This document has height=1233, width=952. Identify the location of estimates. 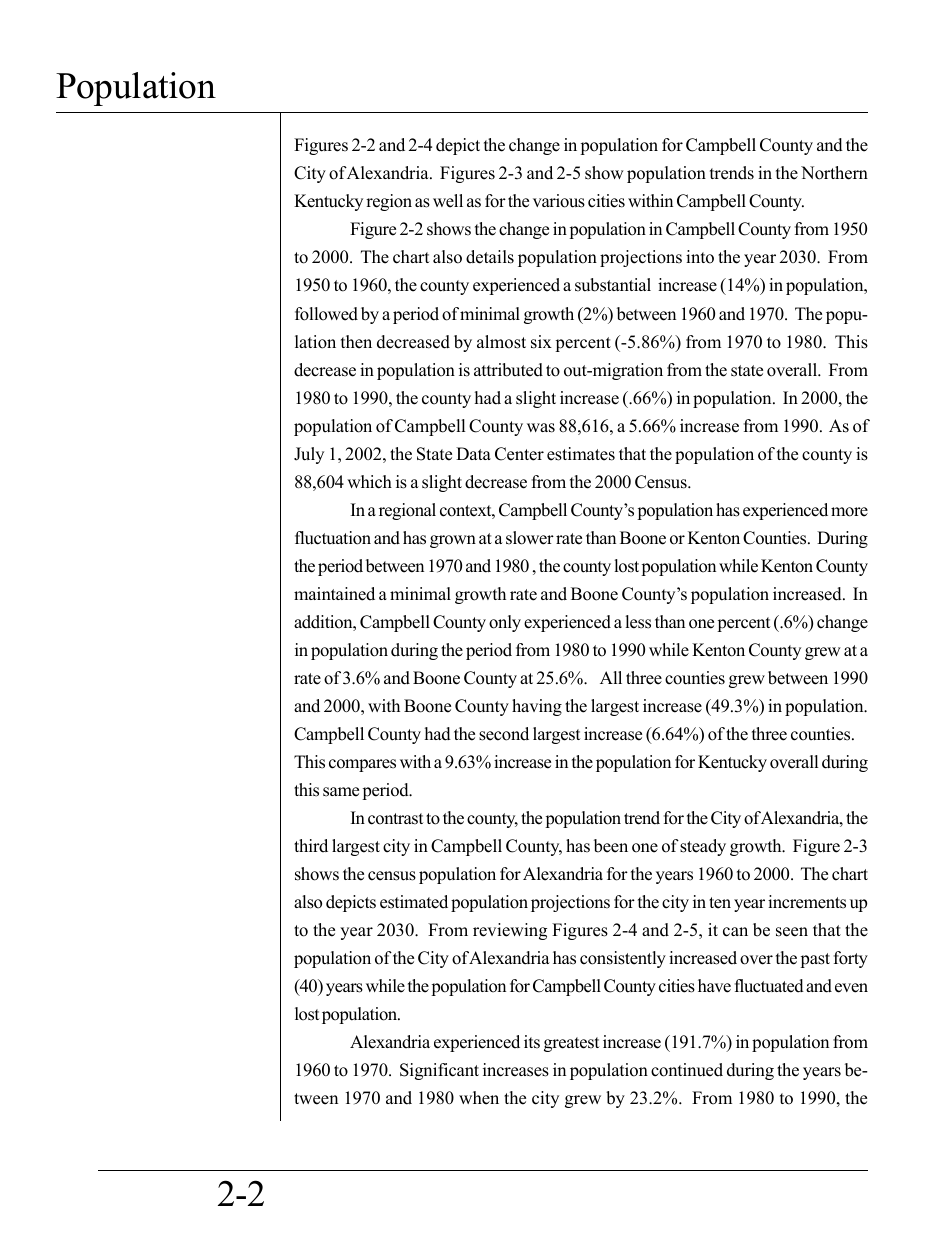
(581, 454).
